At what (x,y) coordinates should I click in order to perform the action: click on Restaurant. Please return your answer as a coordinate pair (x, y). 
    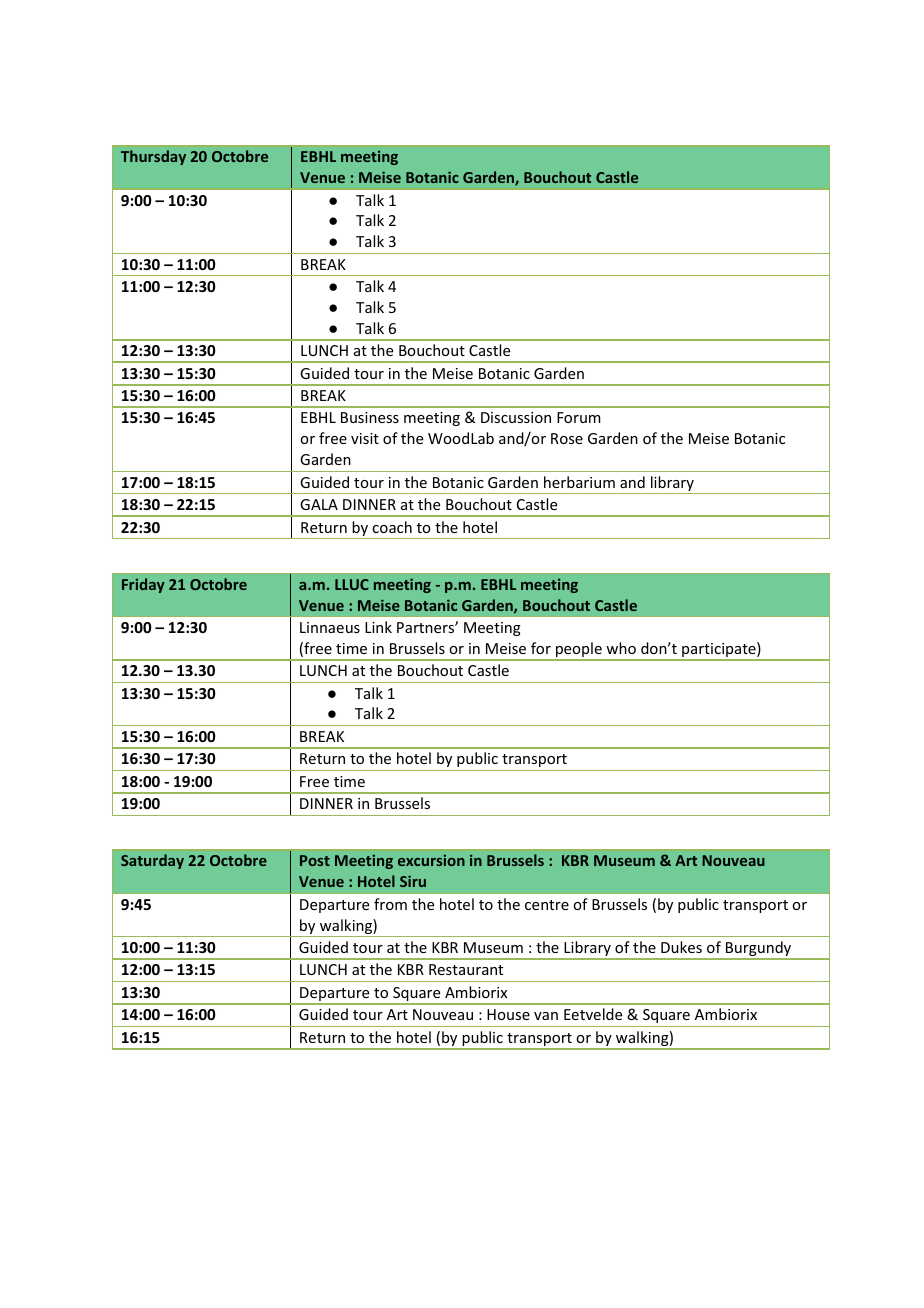
    Looking at the image, I should click on (466, 969).
